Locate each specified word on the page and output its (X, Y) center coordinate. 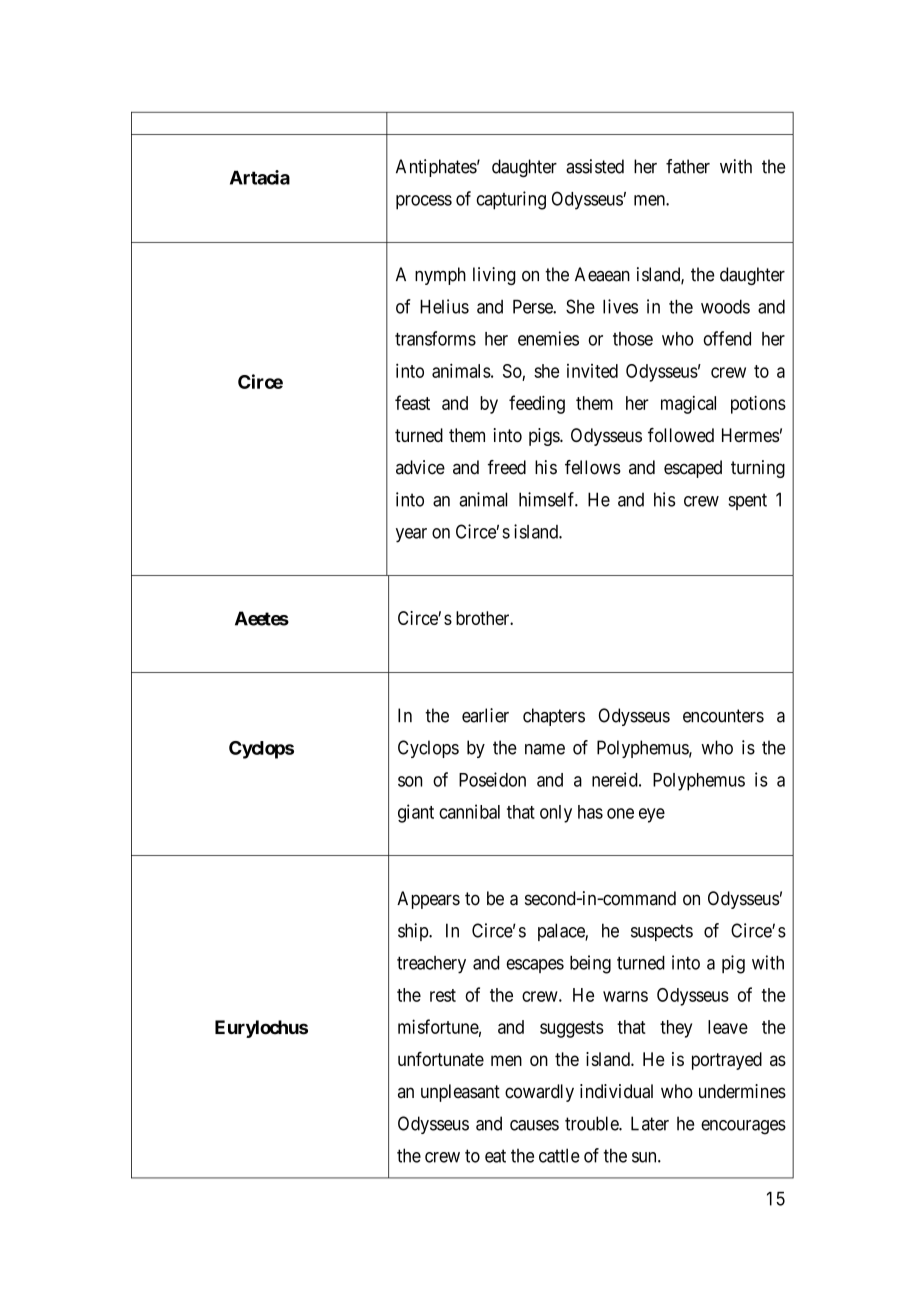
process (424, 202)
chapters (554, 717)
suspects (662, 932)
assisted (595, 166)
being (590, 964)
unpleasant (460, 1093)
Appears (428, 900)
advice (420, 467)
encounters (723, 716)
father (688, 166)
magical (688, 405)
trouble (592, 1123)
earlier (485, 715)
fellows (593, 467)
